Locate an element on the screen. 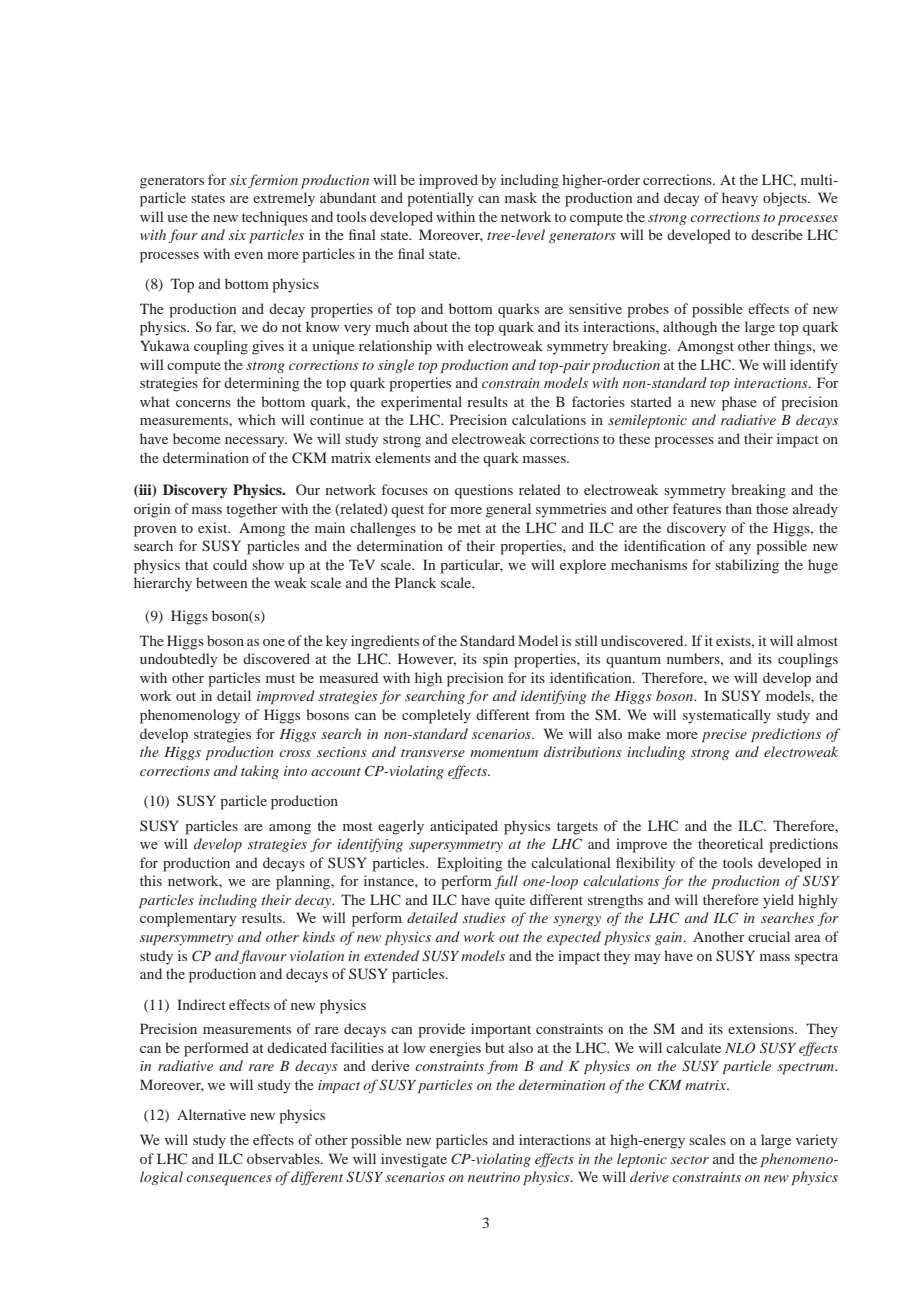 The width and height of the screenshot is (924, 1308). between is located at coordinates (221, 582).
